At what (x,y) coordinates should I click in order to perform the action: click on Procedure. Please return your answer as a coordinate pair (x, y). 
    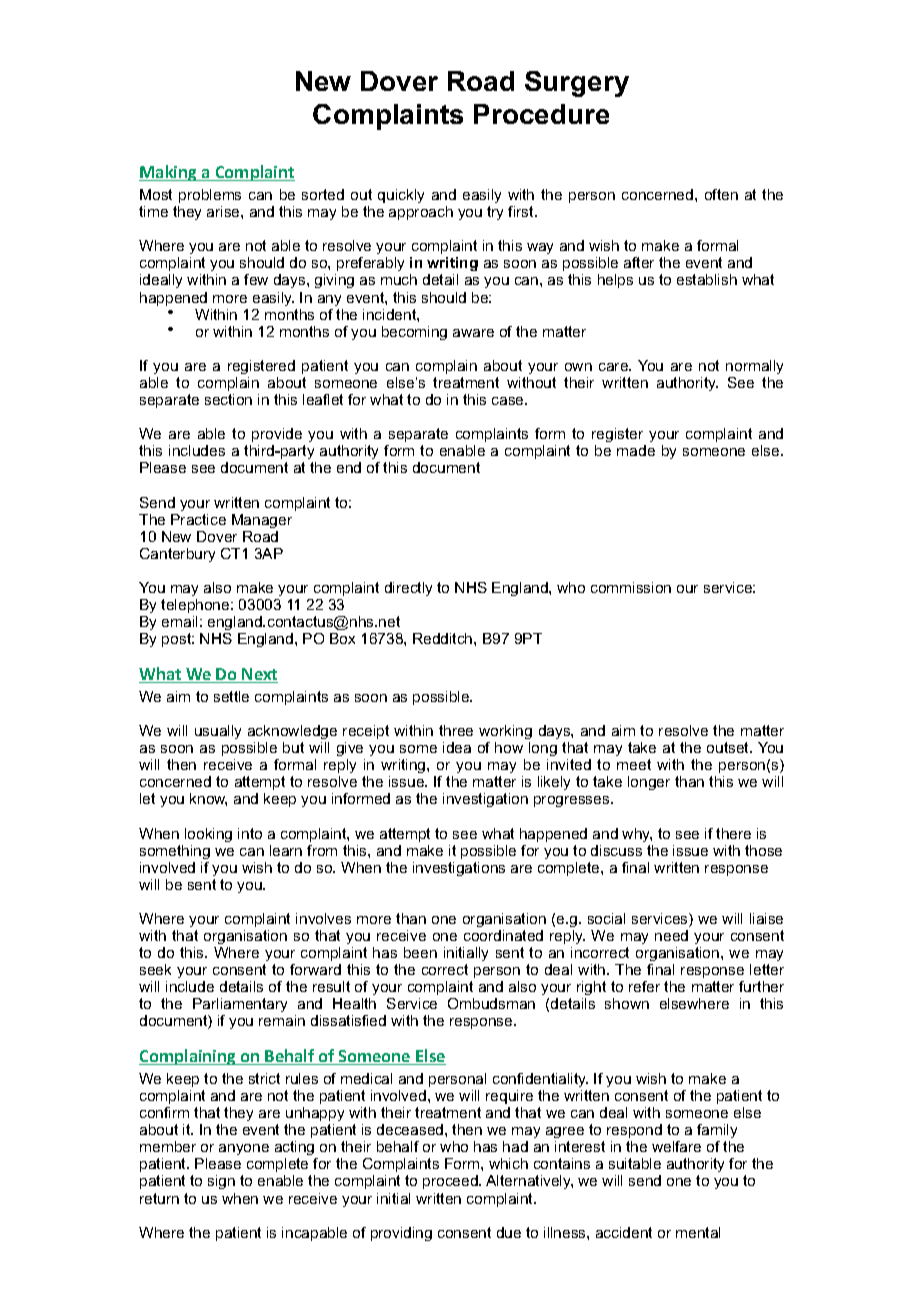
    Looking at the image, I should click on (541, 114).
